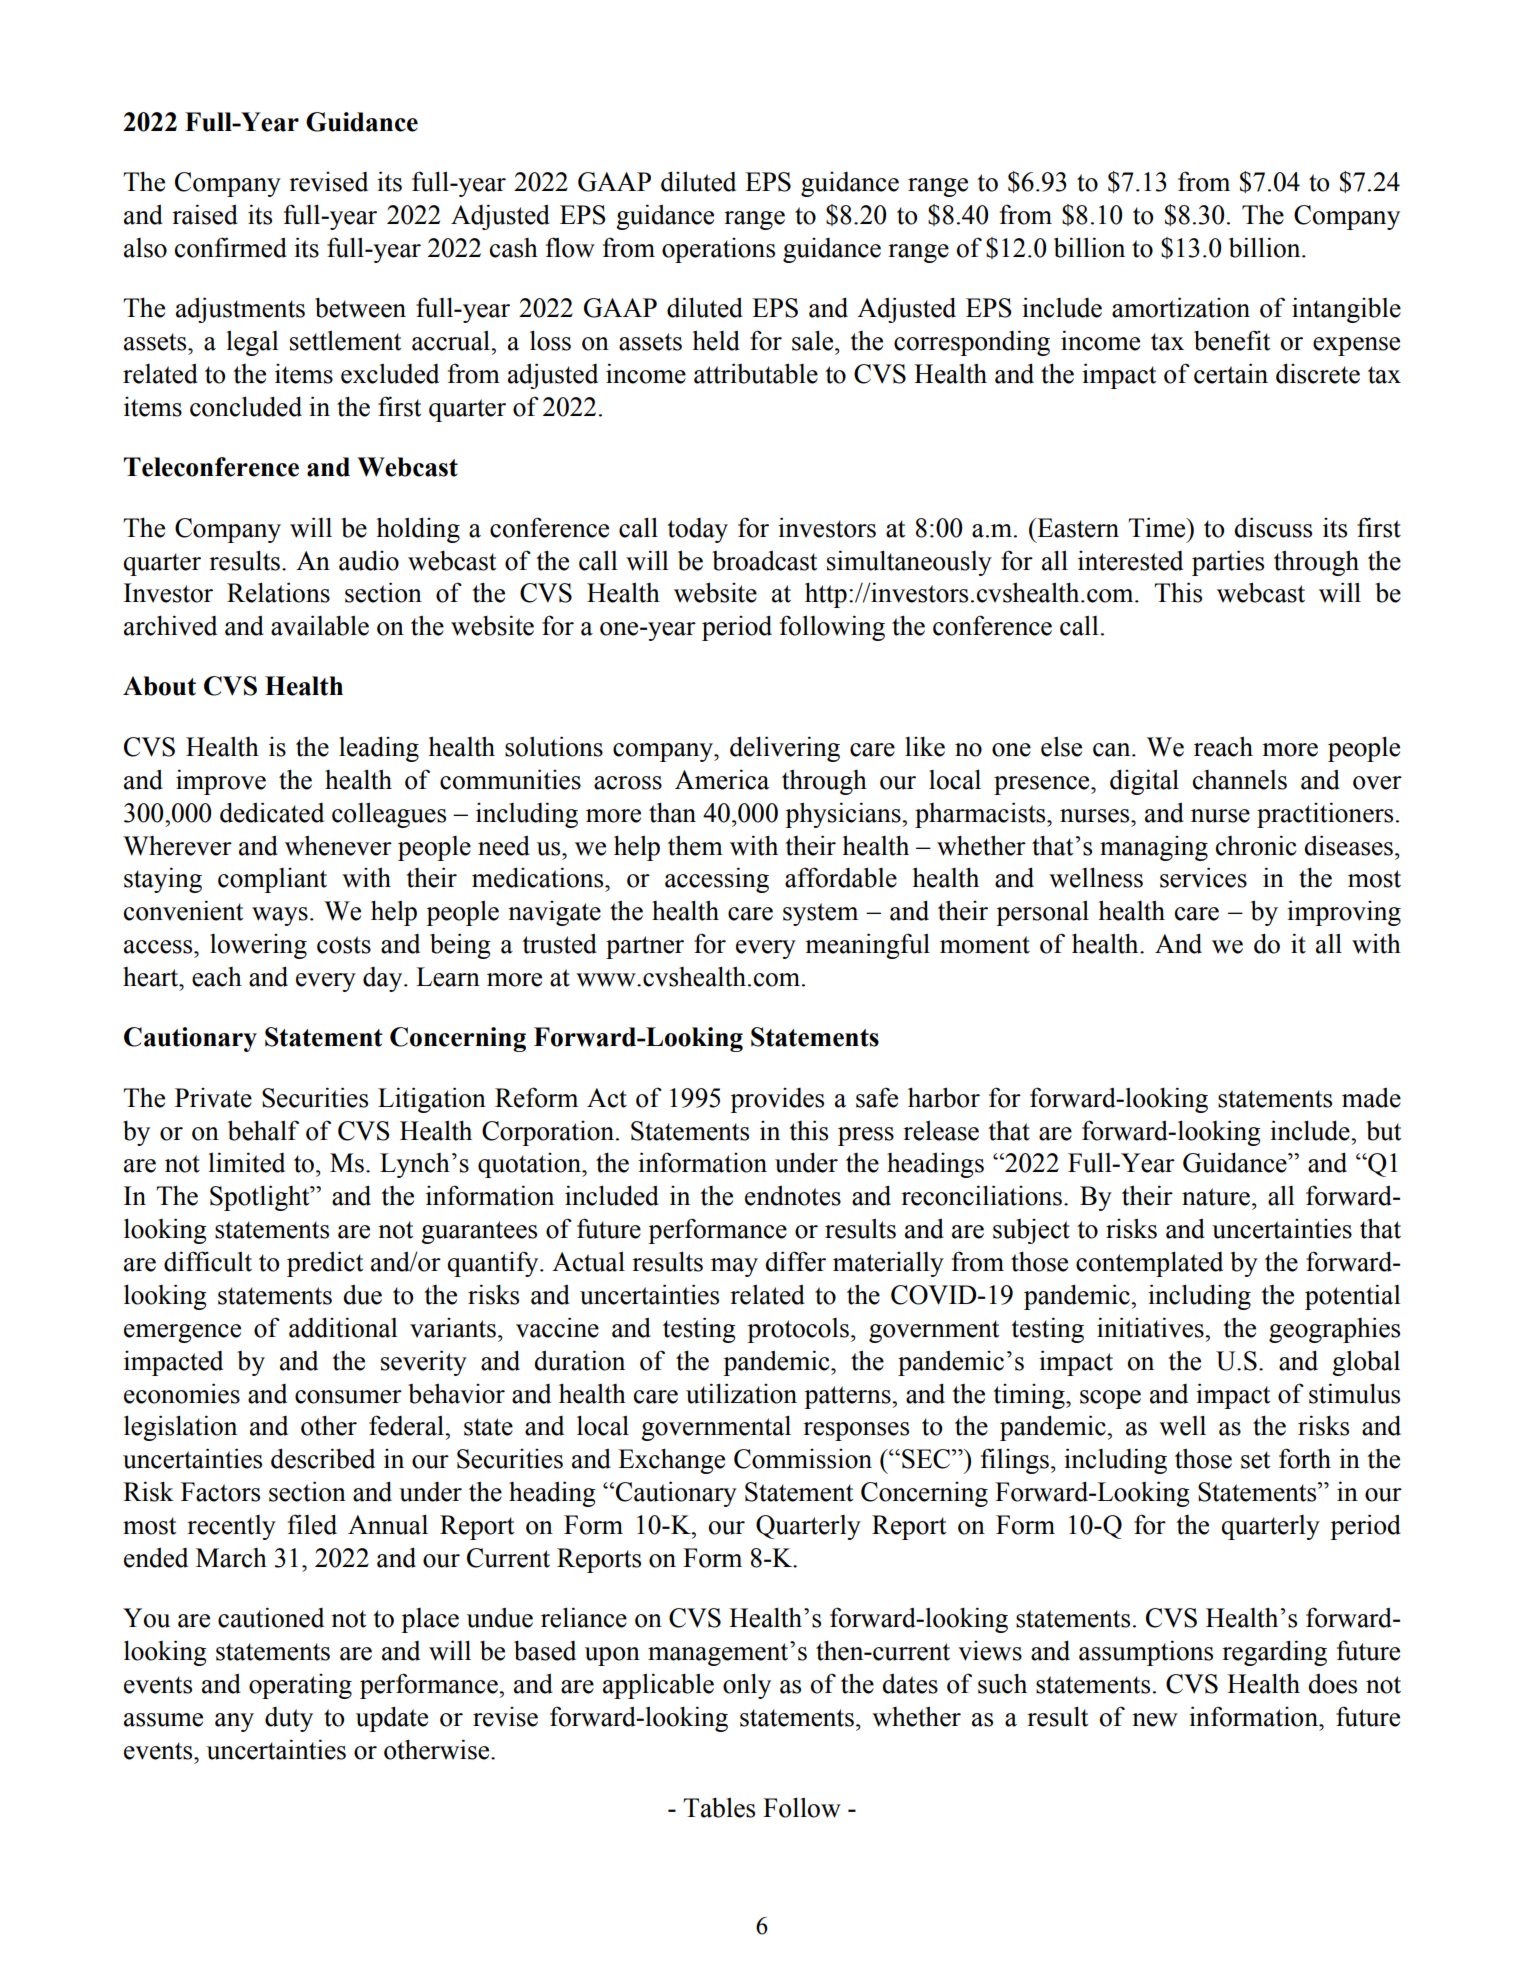  What do you see at coordinates (320, 625) in the image?
I see `available` at bounding box center [320, 625].
